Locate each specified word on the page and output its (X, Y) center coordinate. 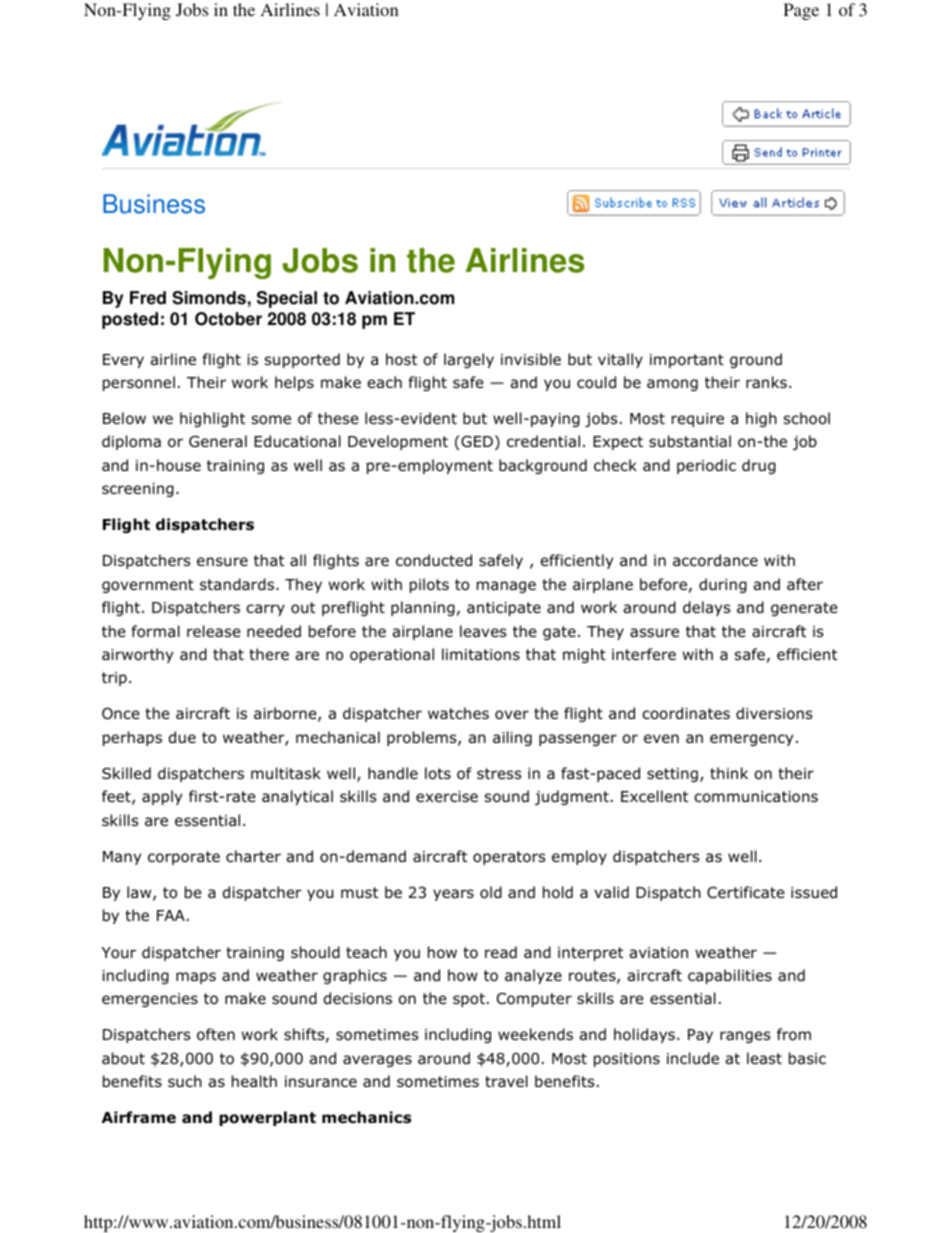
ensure (222, 561)
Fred (148, 298)
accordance (715, 560)
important (687, 361)
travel (506, 1081)
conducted (434, 560)
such (185, 1081)
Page (801, 11)
